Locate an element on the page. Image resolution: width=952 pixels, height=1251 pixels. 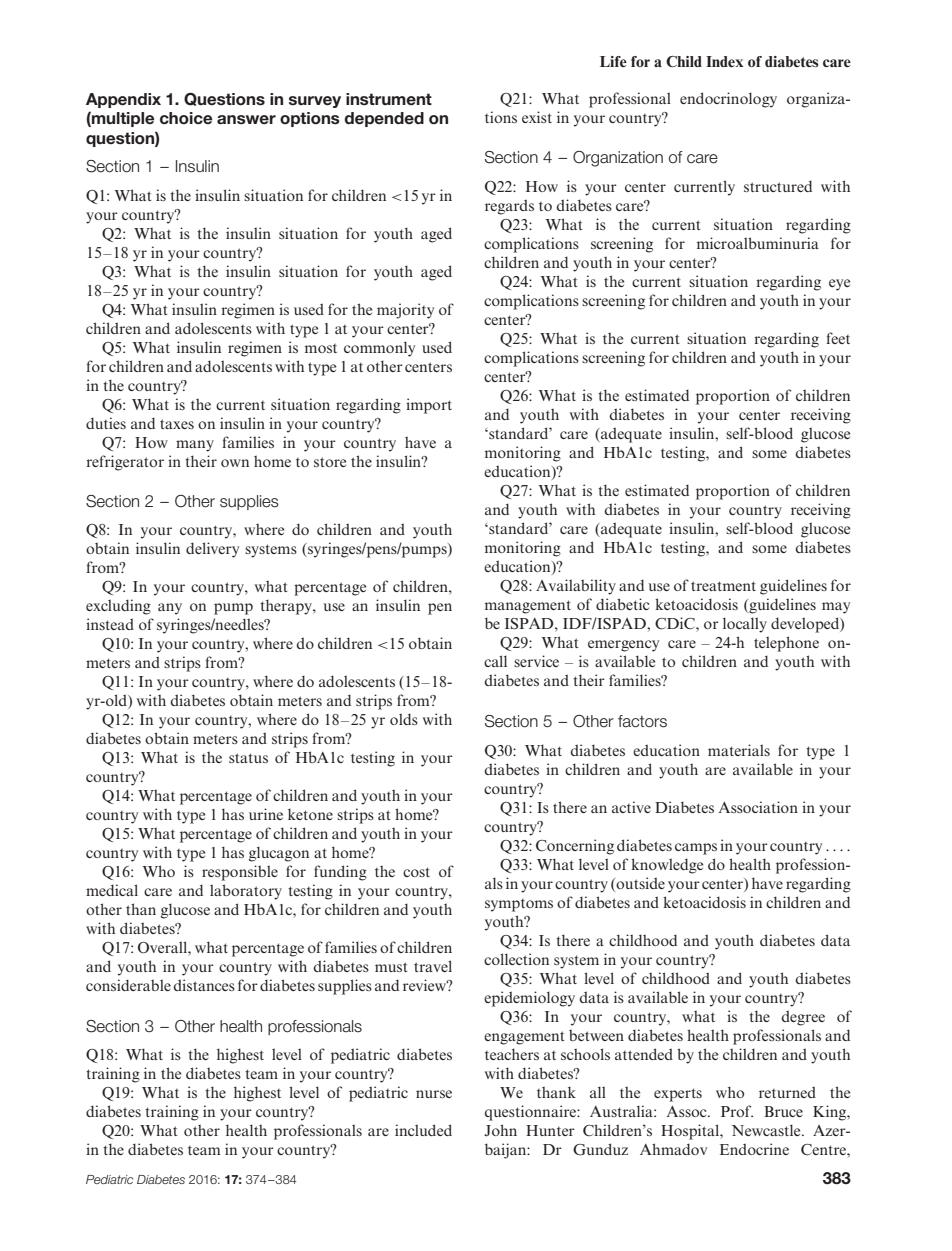
Newcastle is located at coordinates (767, 1130).
